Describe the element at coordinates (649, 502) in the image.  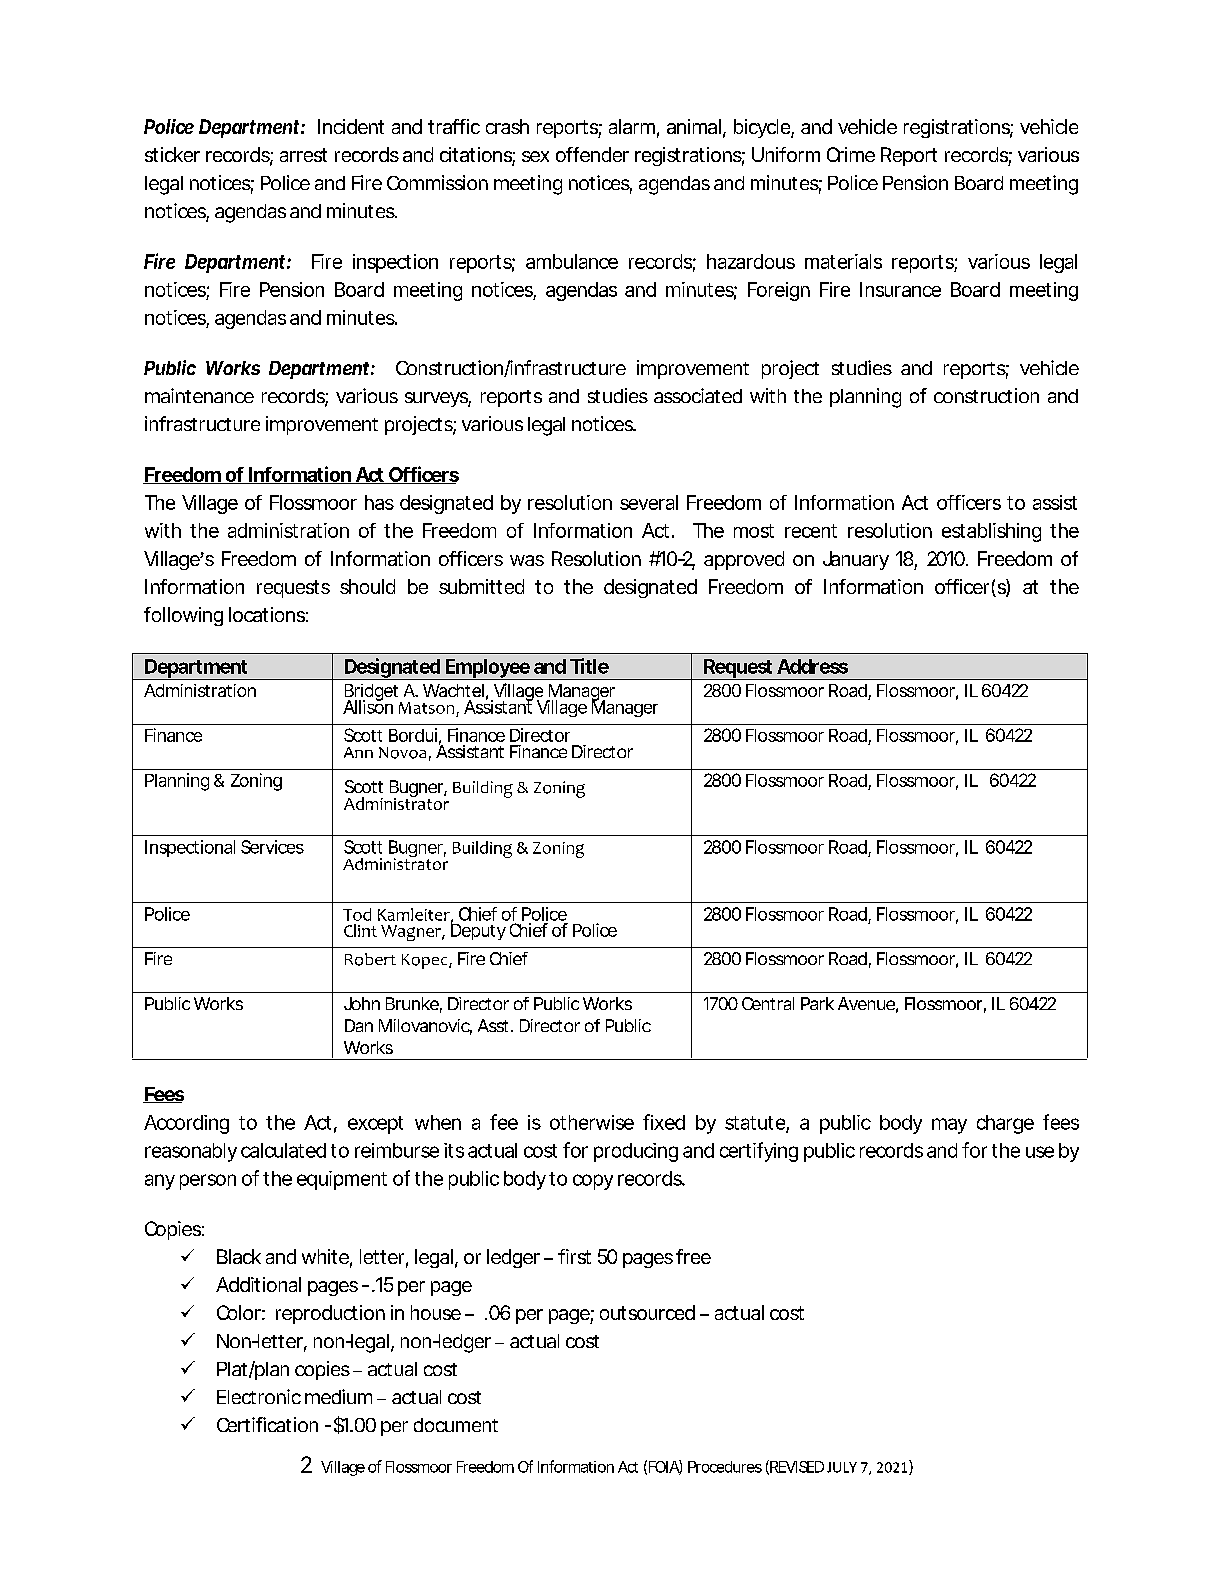
I see `several` at that location.
